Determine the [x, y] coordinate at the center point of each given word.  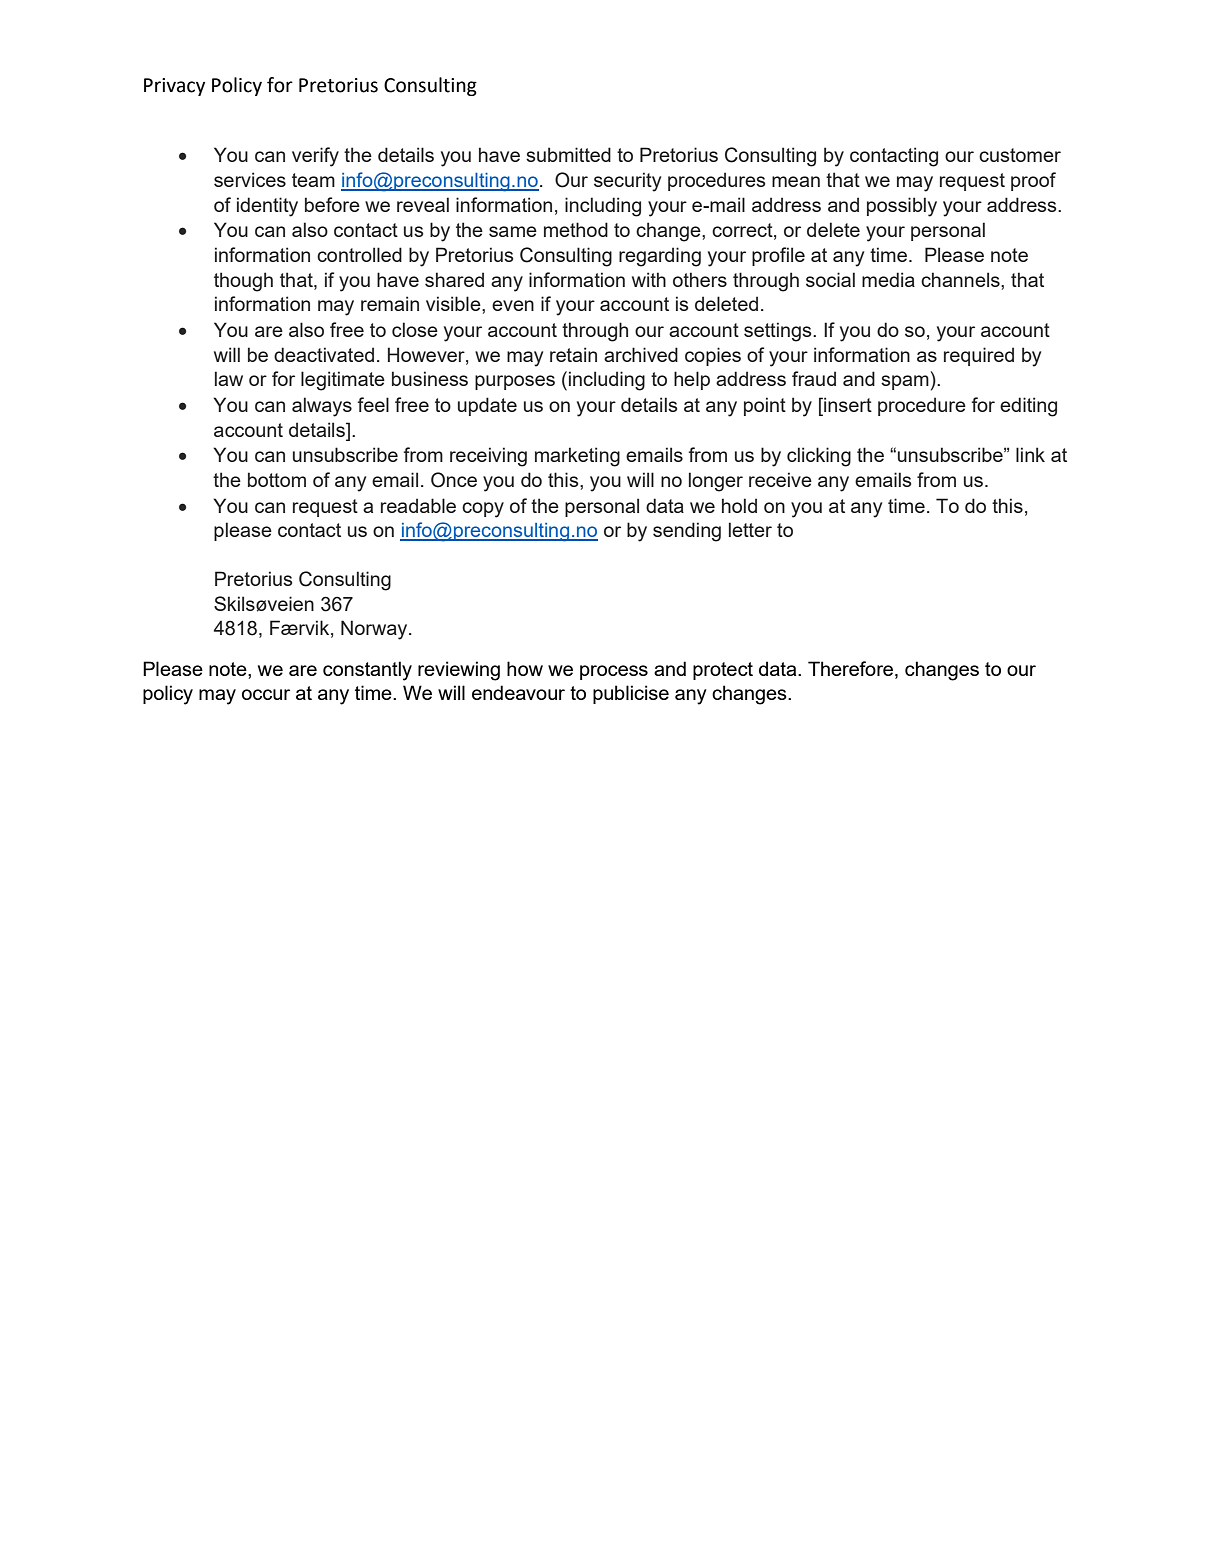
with [649, 279]
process [614, 672]
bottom [277, 479]
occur [266, 694]
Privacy [174, 87]
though [243, 282]
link [1030, 454]
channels [961, 279]
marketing [577, 457]
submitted [568, 154]
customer [1020, 155]
